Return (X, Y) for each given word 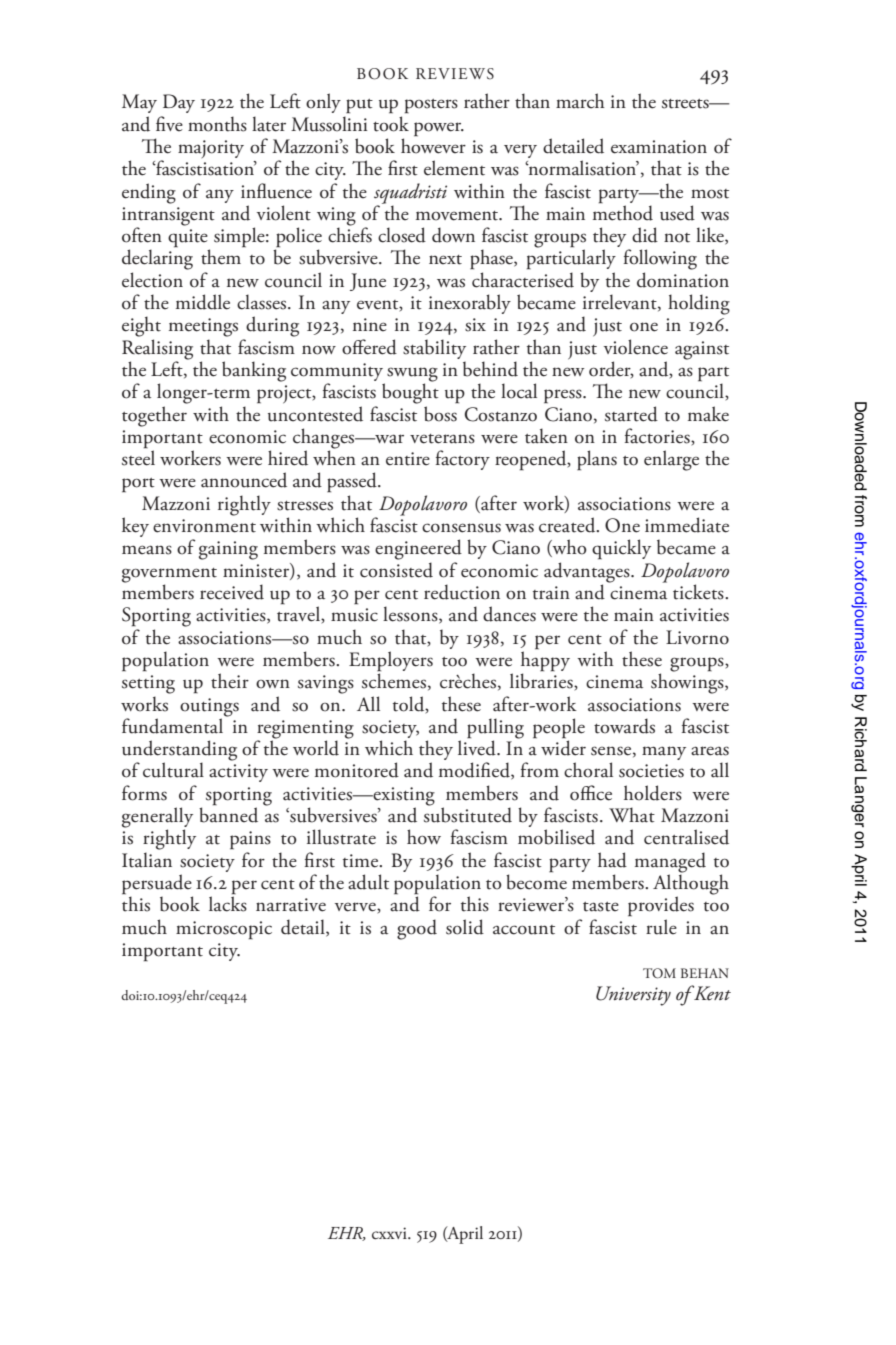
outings (209, 707)
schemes (394, 680)
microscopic (224, 930)
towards (624, 726)
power (439, 129)
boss (440, 414)
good (417, 929)
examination (659, 147)
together (154, 416)
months (217, 124)
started (631, 414)
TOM (659, 973)
